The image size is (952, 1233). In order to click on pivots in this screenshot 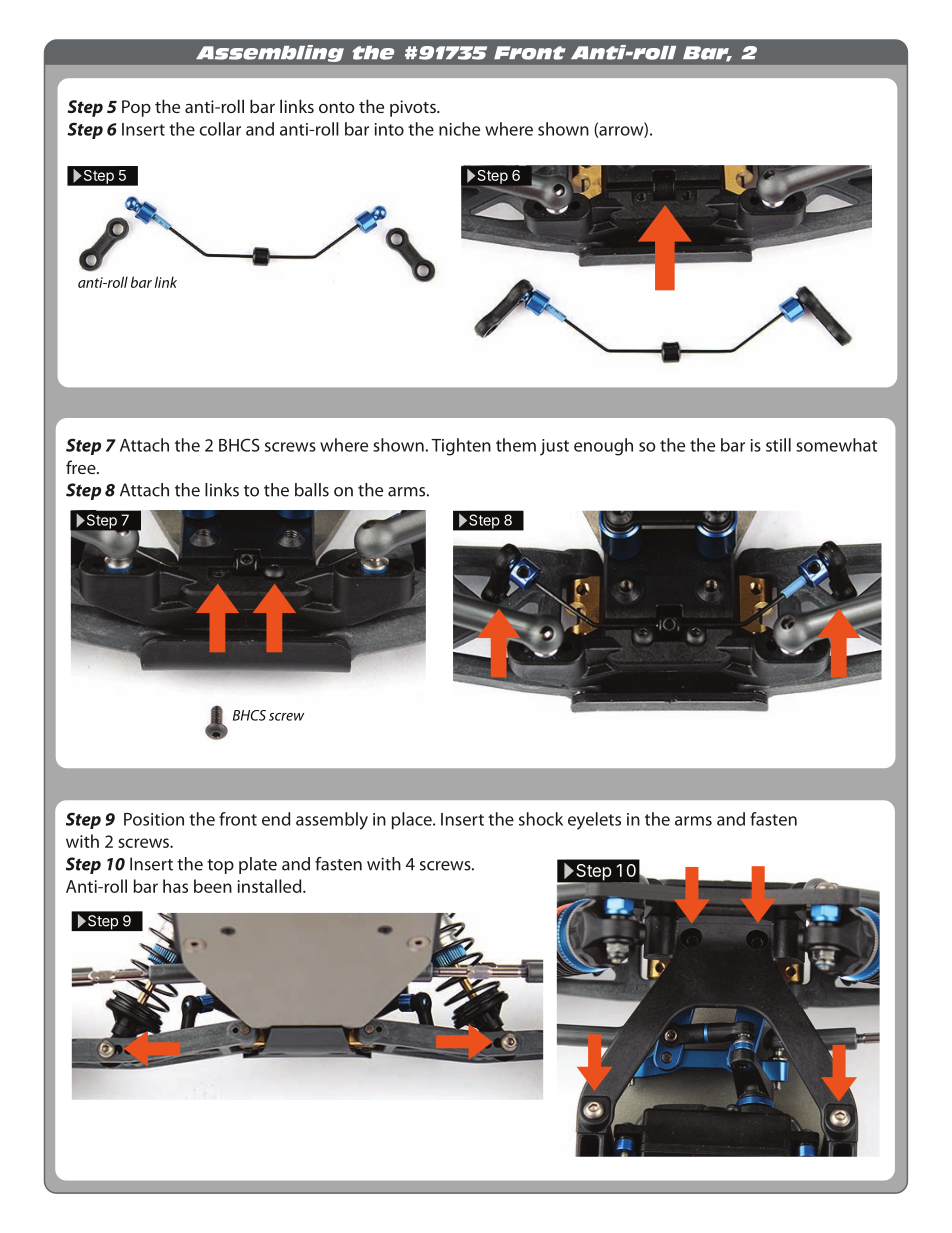, I will do `click(414, 108)`.
